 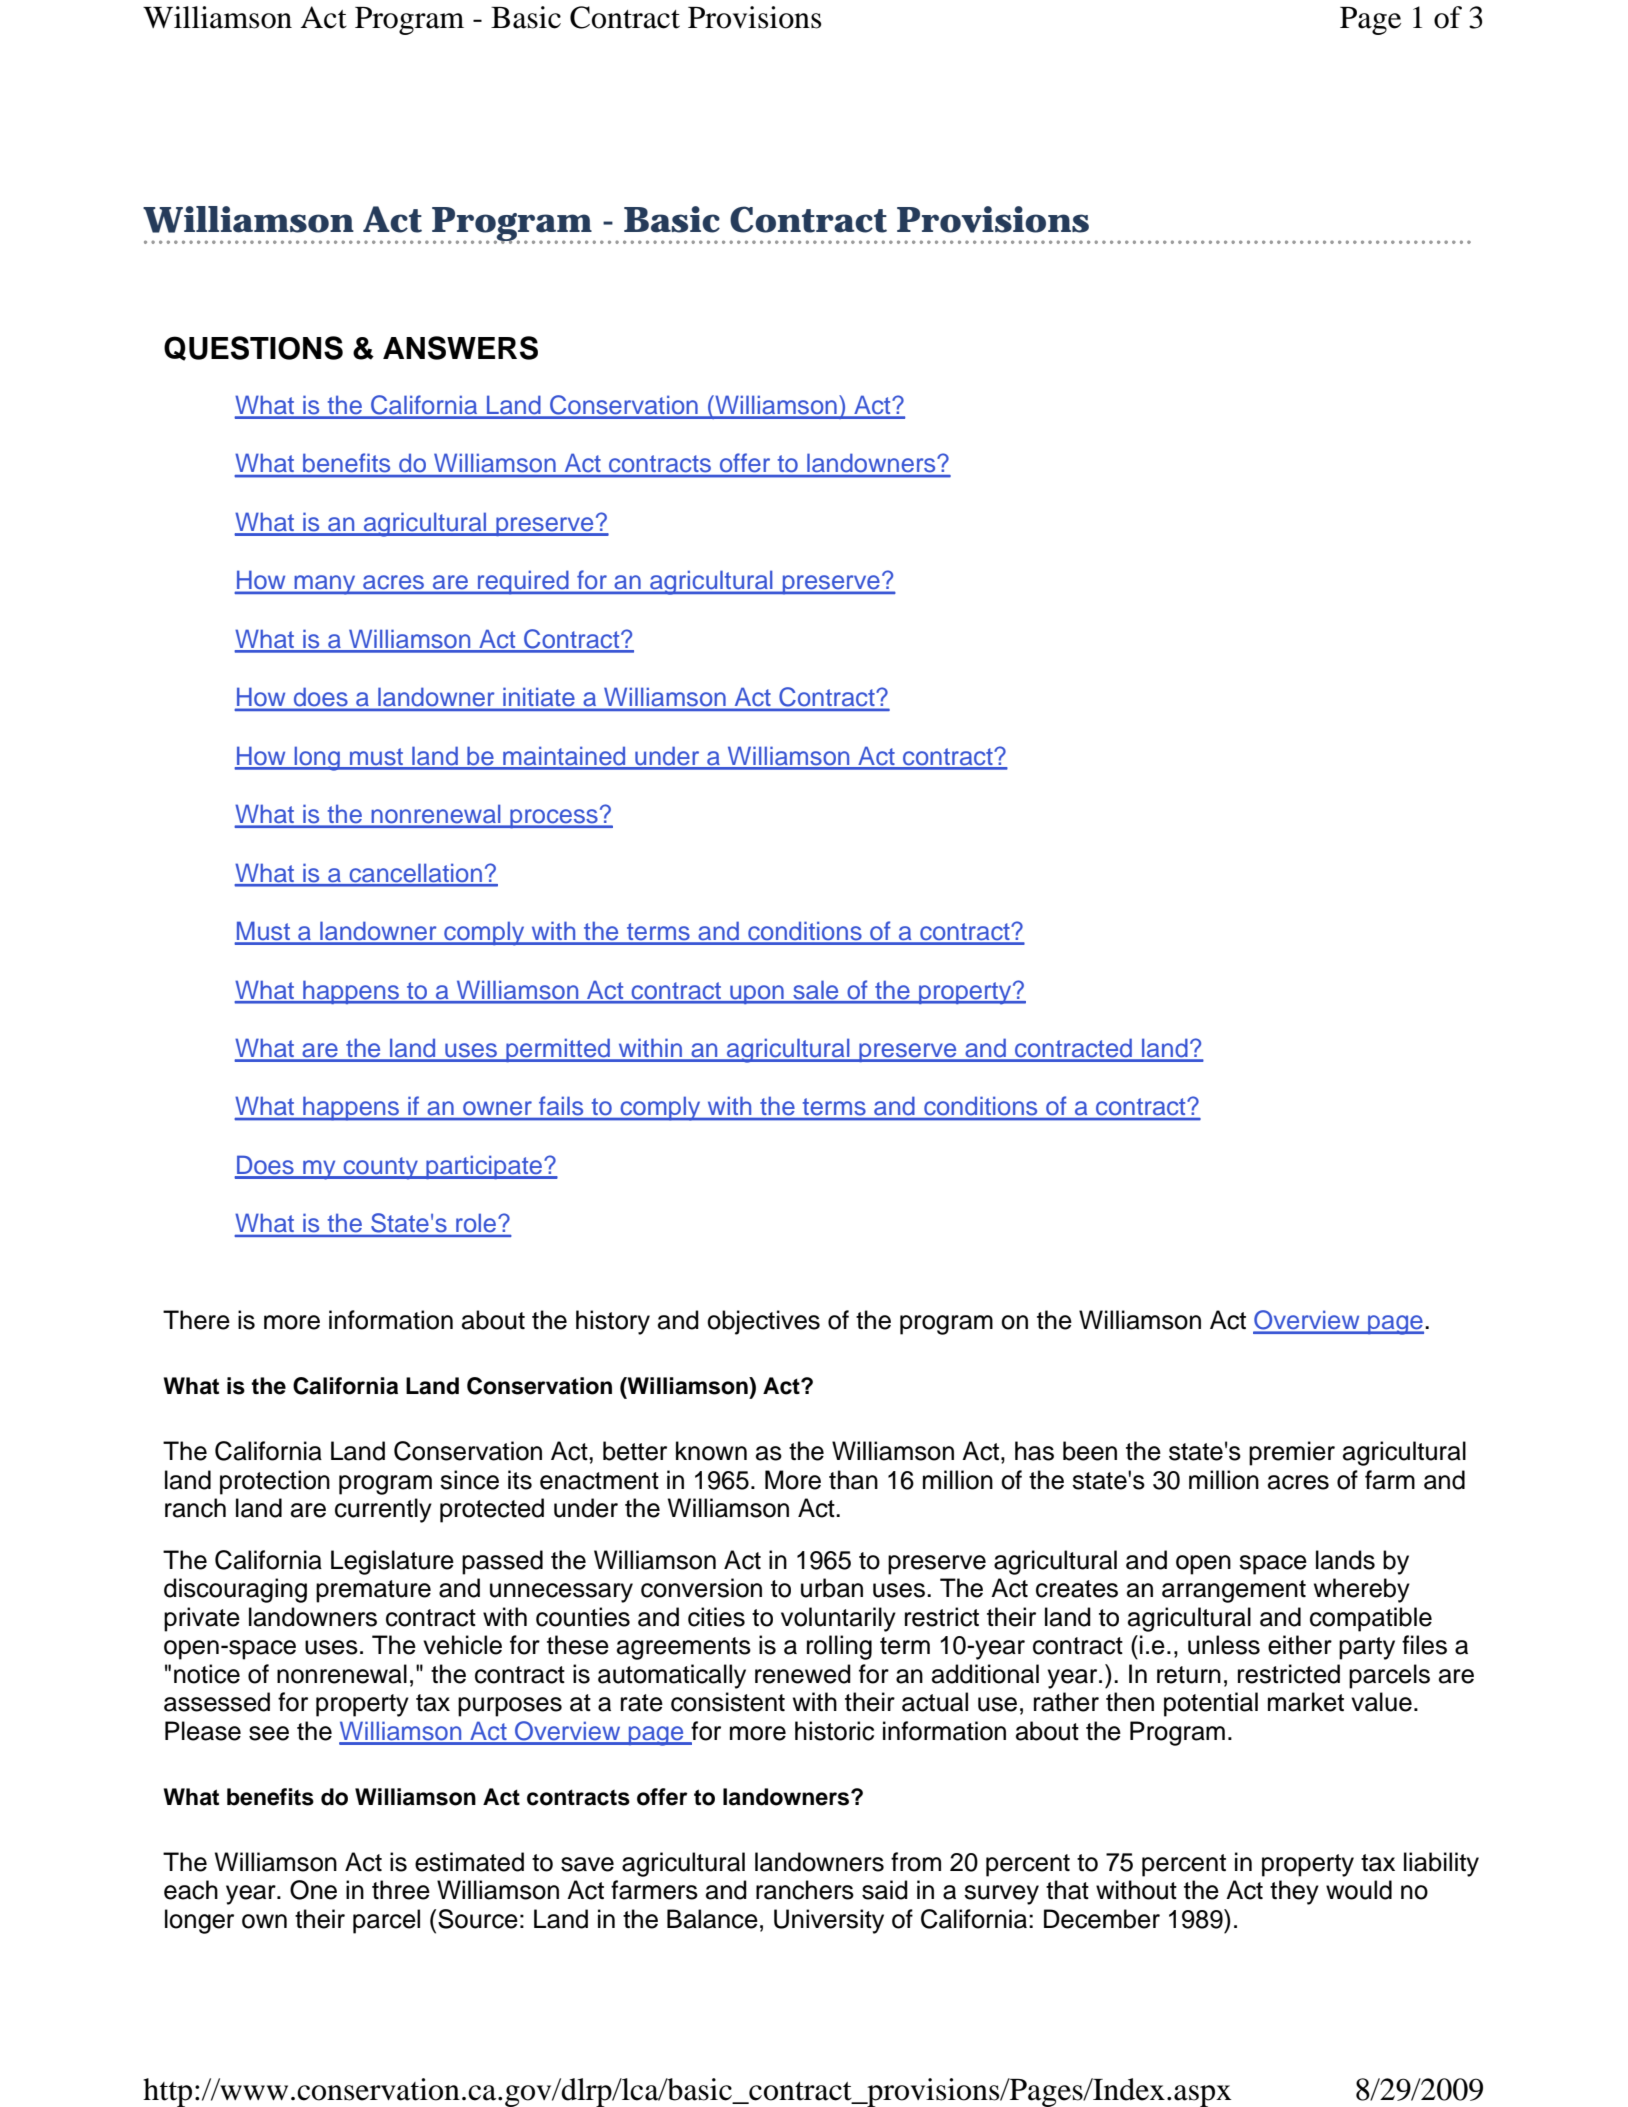 What do you see at coordinates (757, 994) in the document?
I see `upon` at bounding box center [757, 994].
